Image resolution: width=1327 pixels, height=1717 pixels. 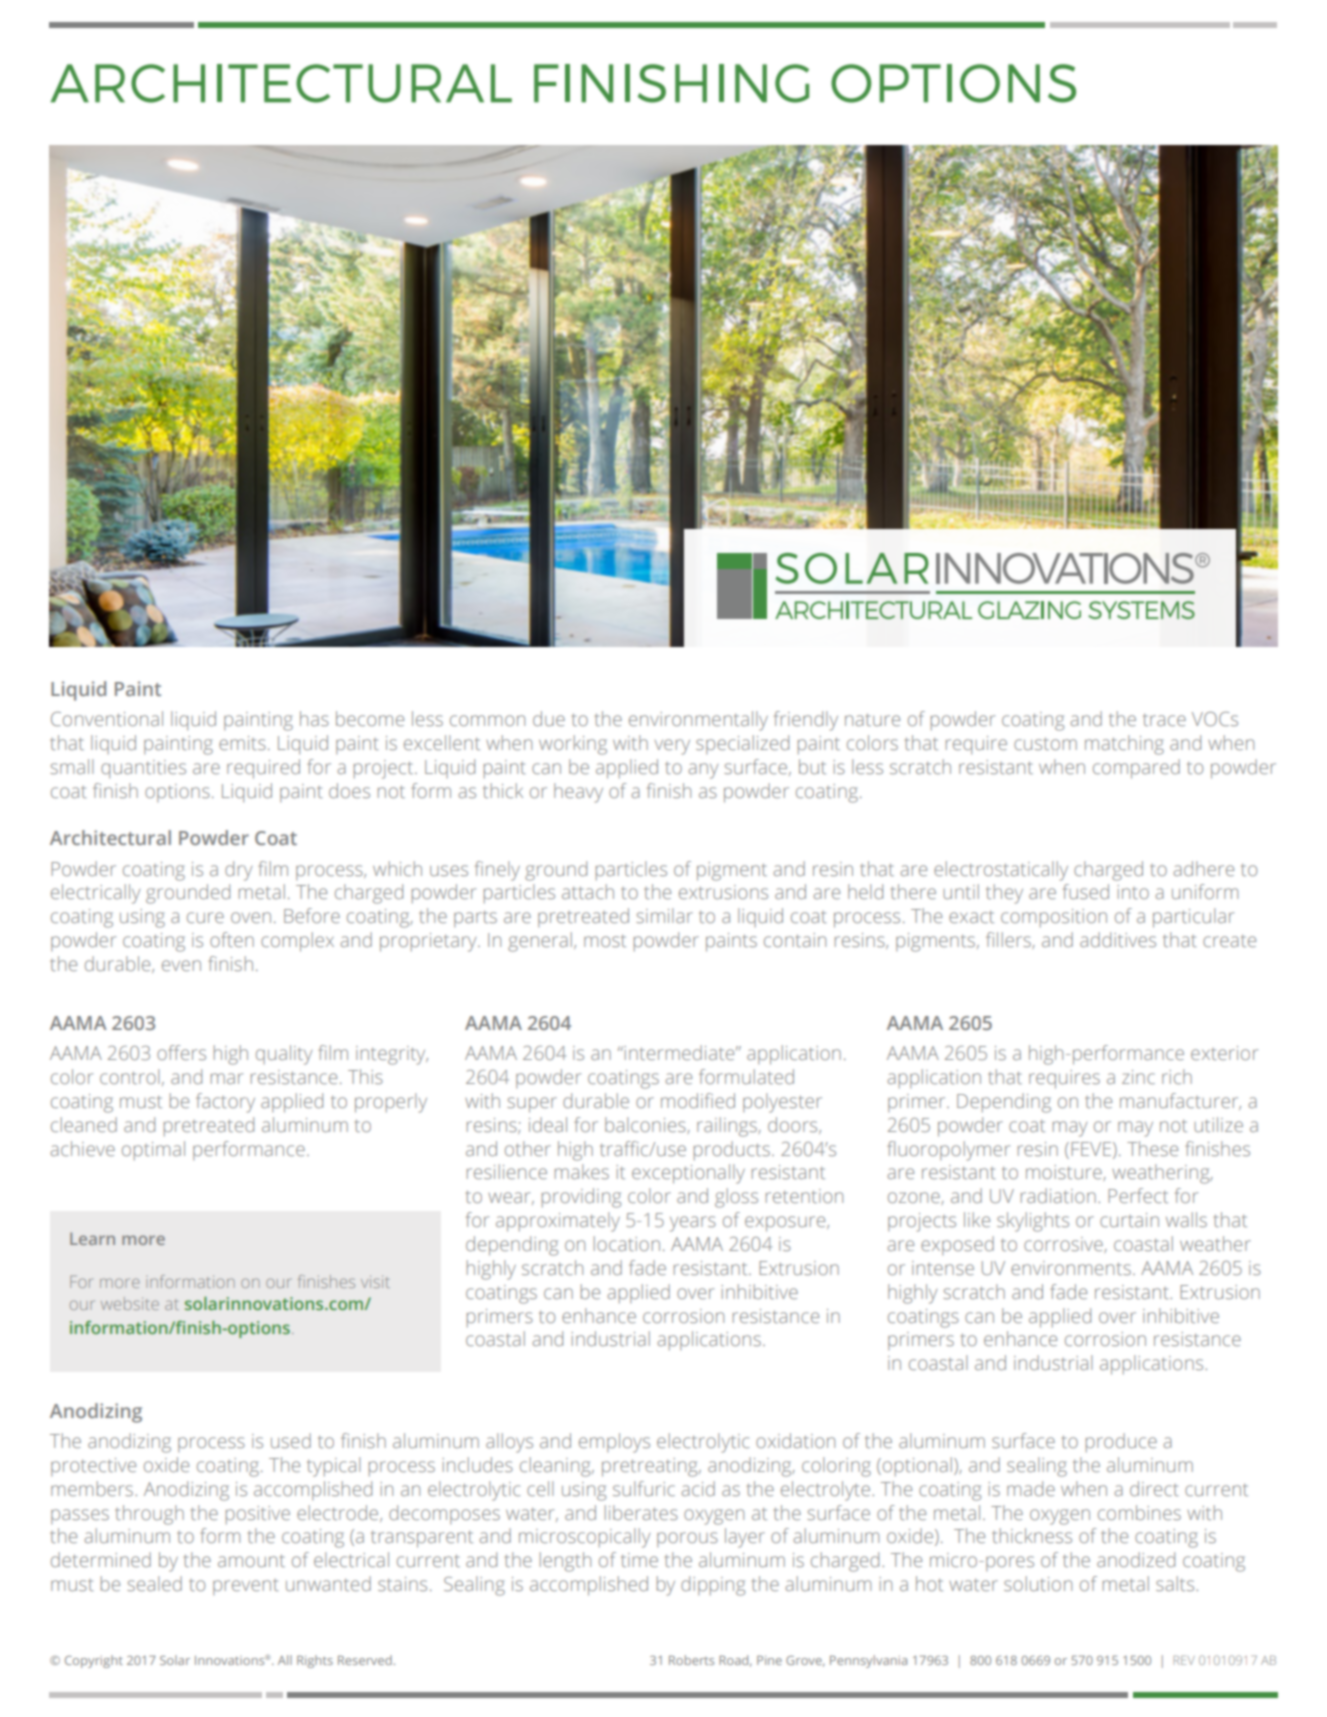 What do you see at coordinates (225, 1103) in the page?
I see `factory` at bounding box center [225, 1103].
